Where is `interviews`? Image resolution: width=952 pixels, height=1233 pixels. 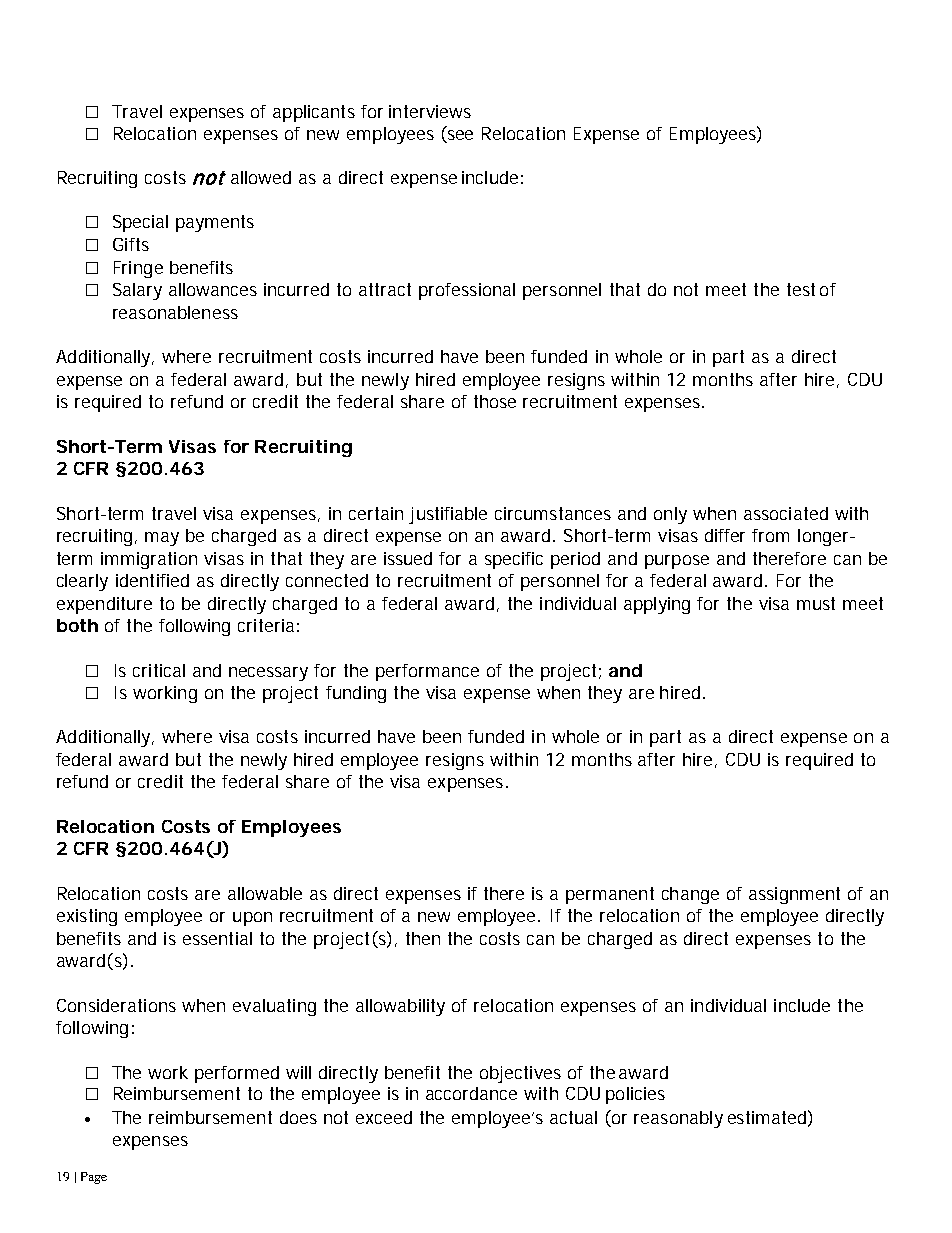 interviews is located at coordinates (430, 111).
